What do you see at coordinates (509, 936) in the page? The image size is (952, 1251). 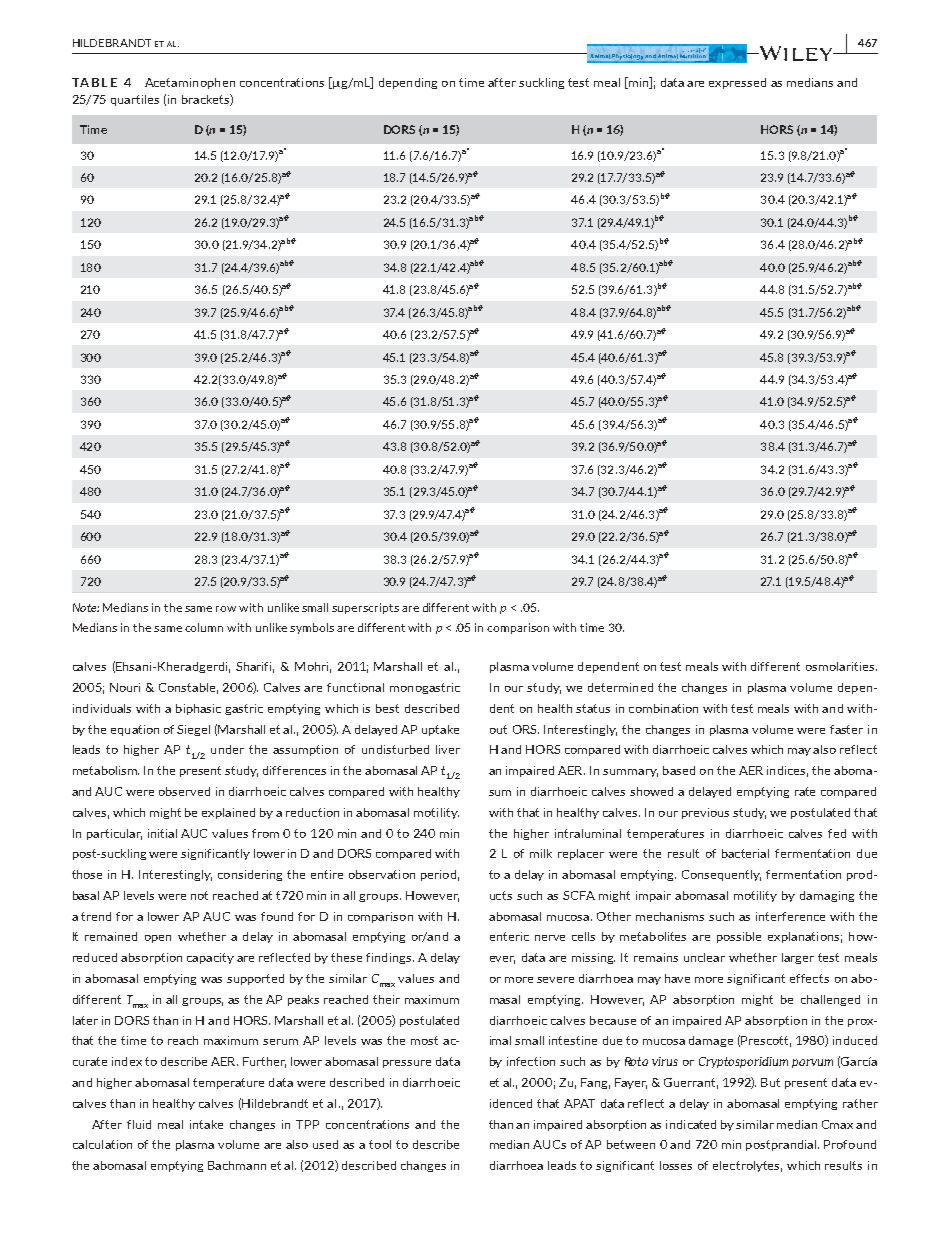 I see `enteric` at bounding box center [509, 936].
